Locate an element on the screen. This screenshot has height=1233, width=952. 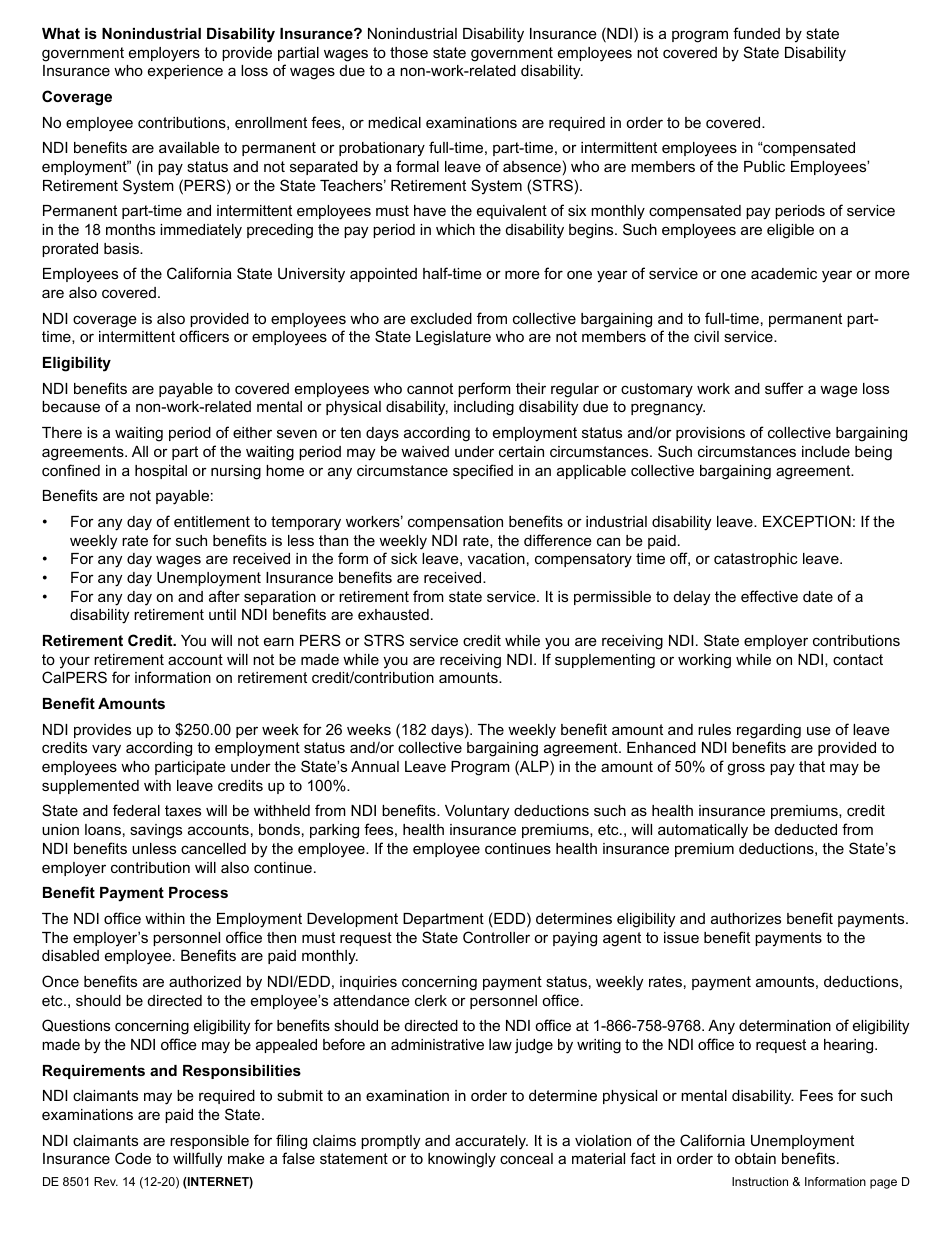
knowingly is located at coordinates (462, 1160).
